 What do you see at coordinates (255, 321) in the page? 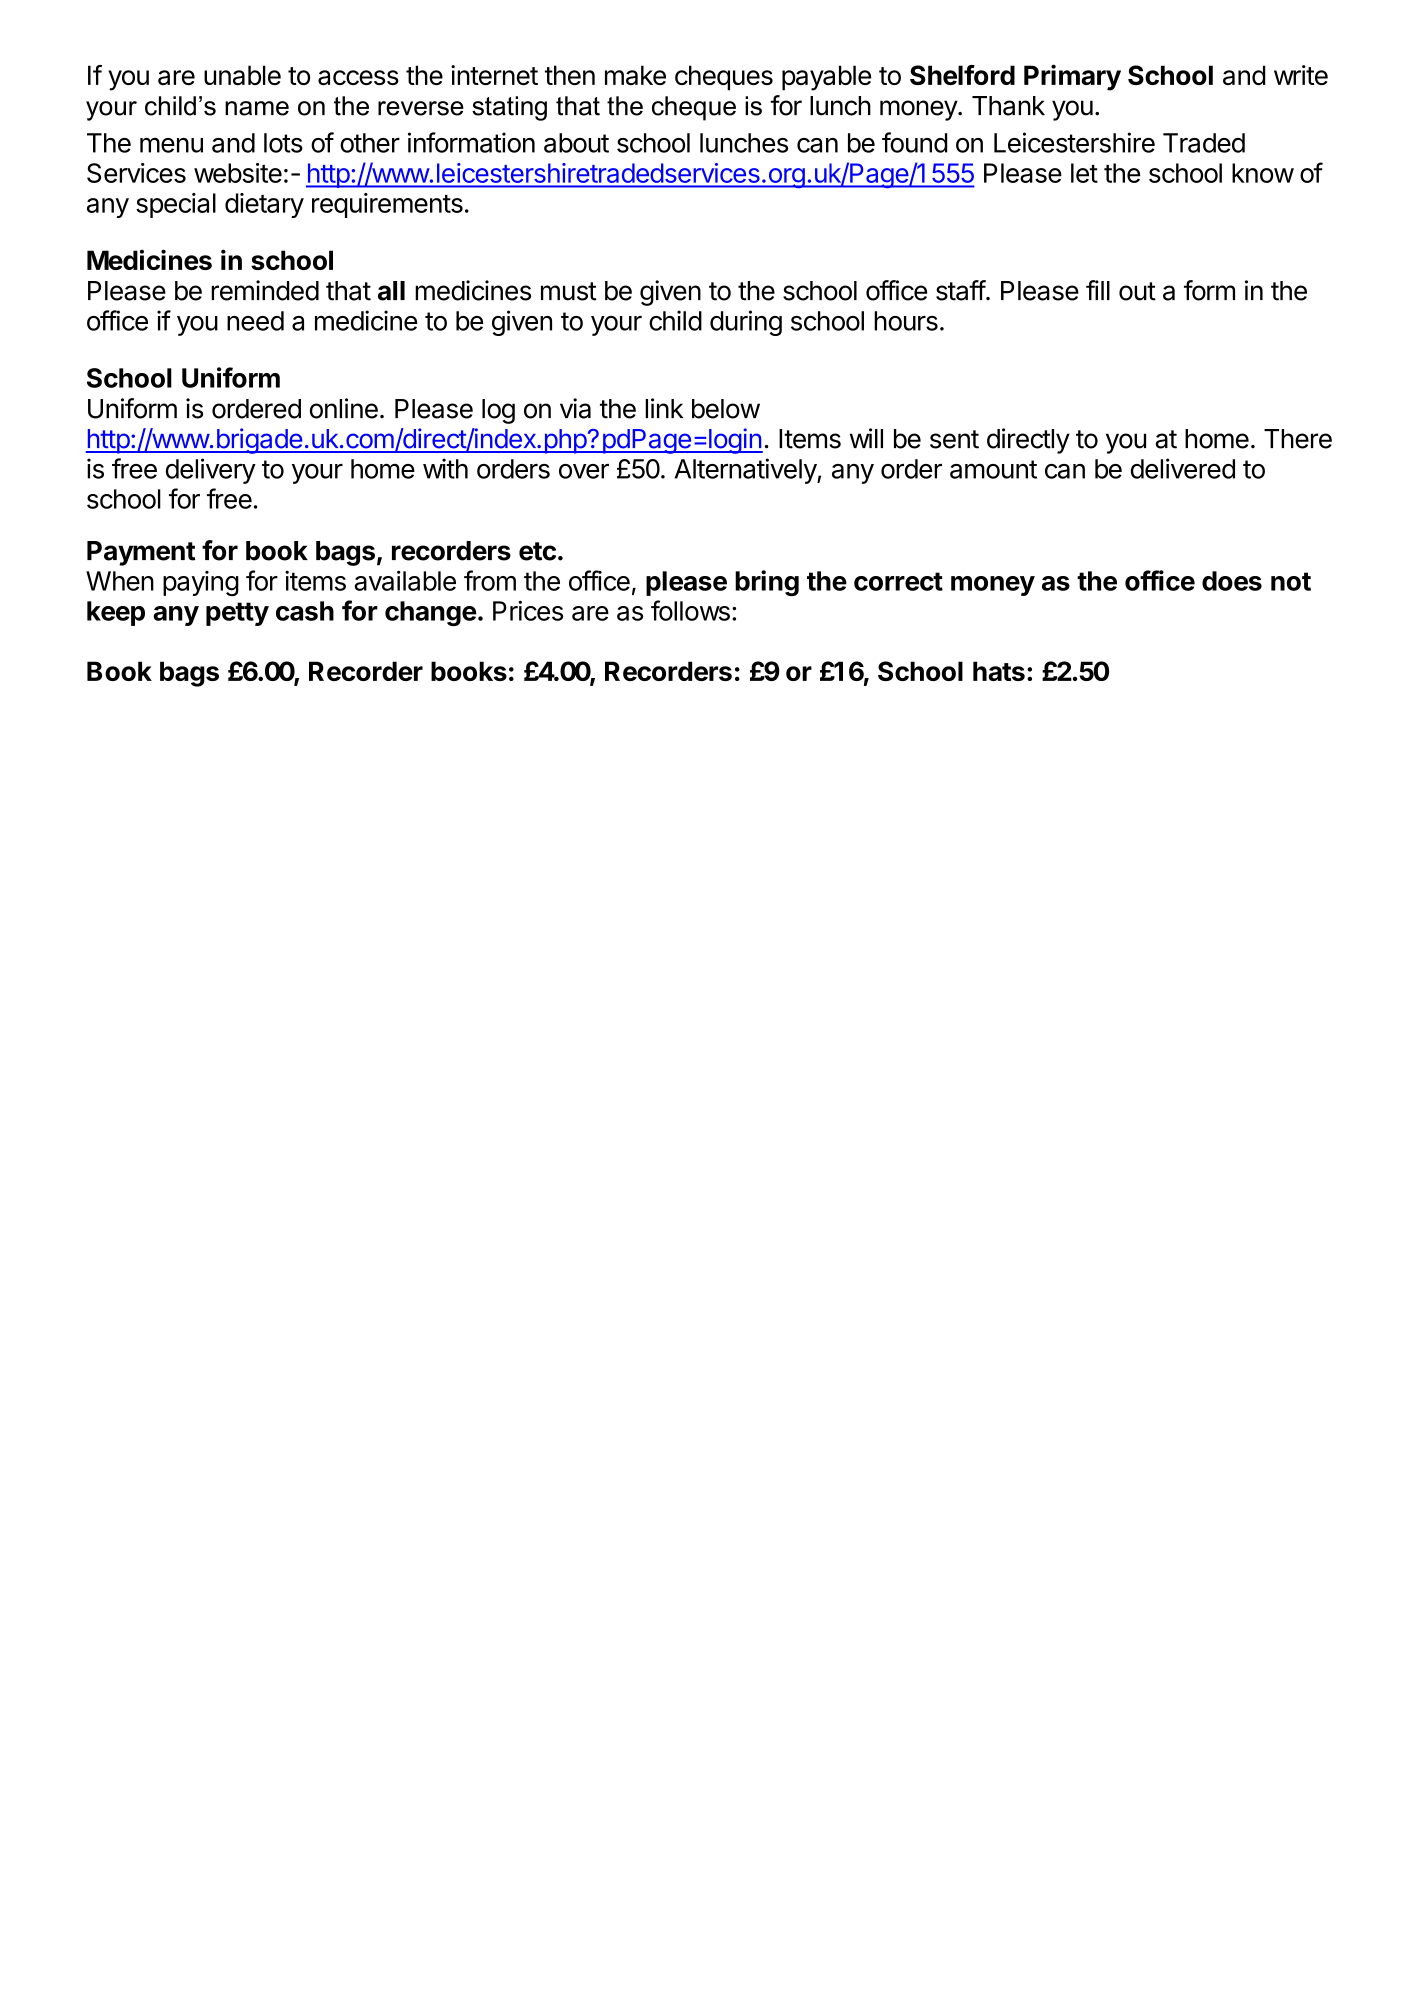
I see `need` at bounding box center [255, 321].
